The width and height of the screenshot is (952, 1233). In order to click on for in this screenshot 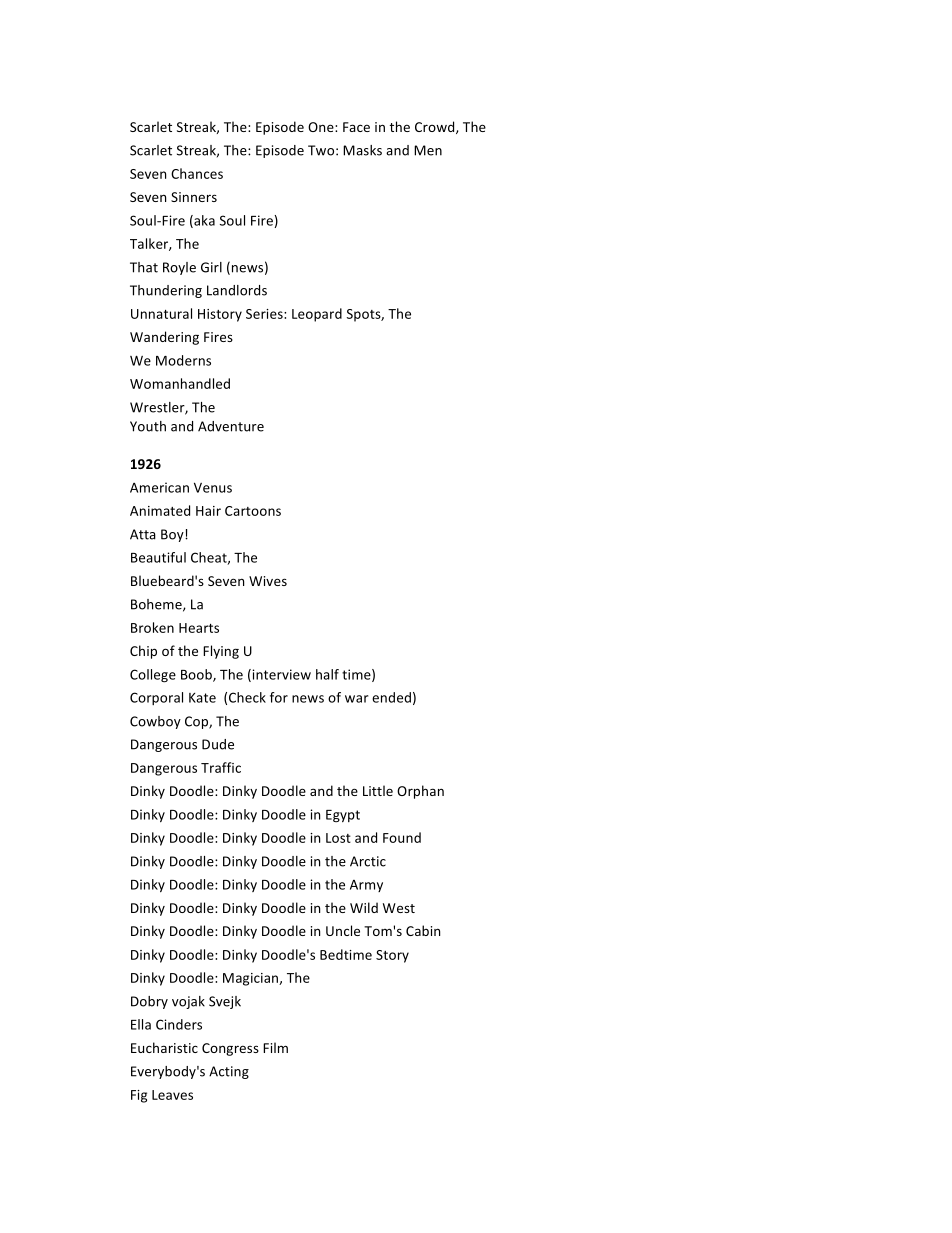, I will do `click(279, 697)`.
